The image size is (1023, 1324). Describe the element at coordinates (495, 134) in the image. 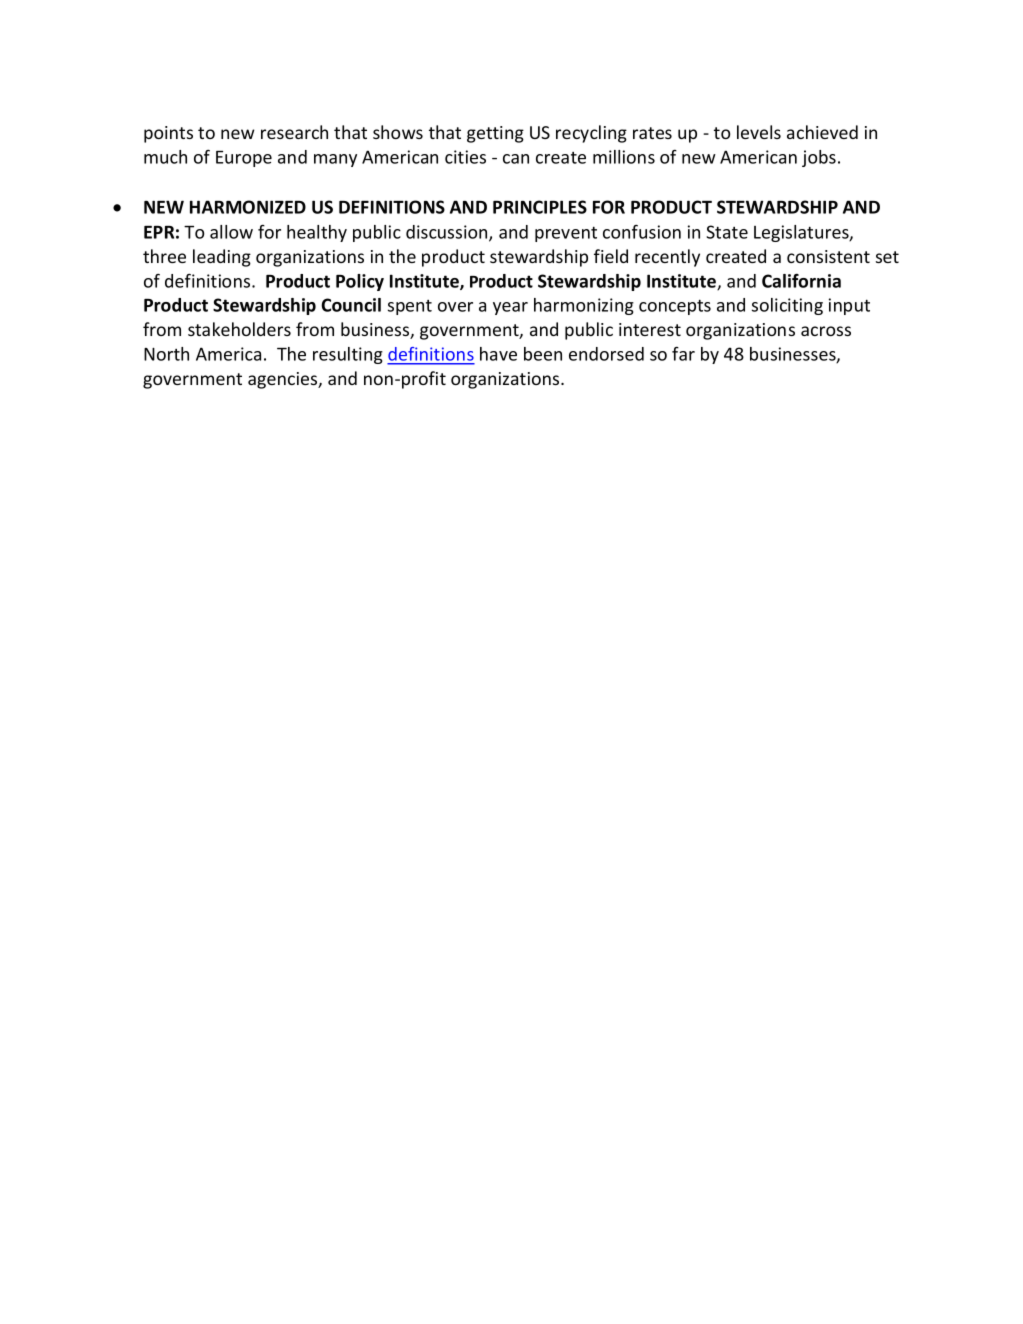

I see `getting` at that location.
